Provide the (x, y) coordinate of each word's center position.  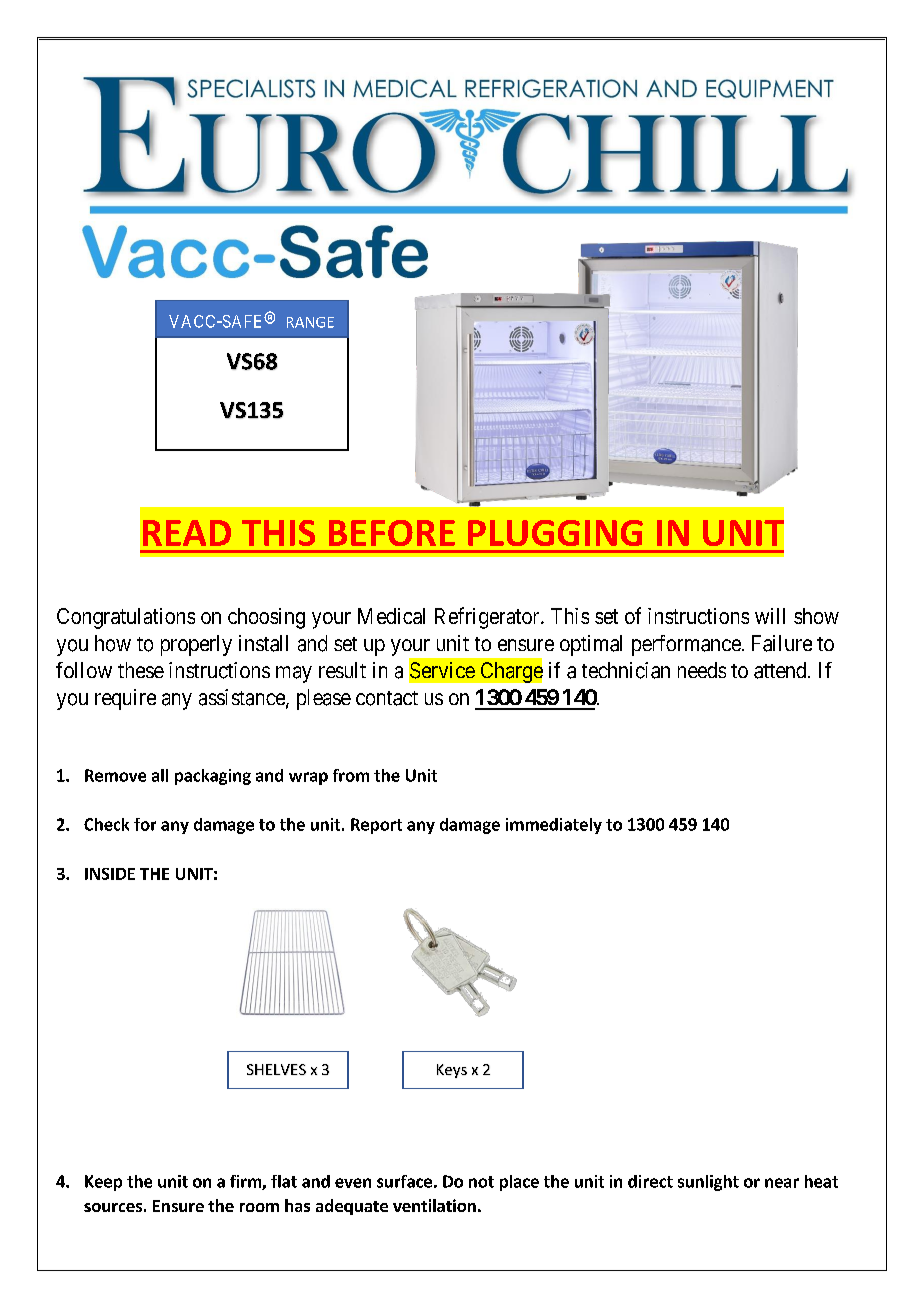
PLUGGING (555, 533)
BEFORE (392, 533)
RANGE (310, 322)
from (351, 775)
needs (702, 670)
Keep (103, 1183)
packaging (213, 777)
